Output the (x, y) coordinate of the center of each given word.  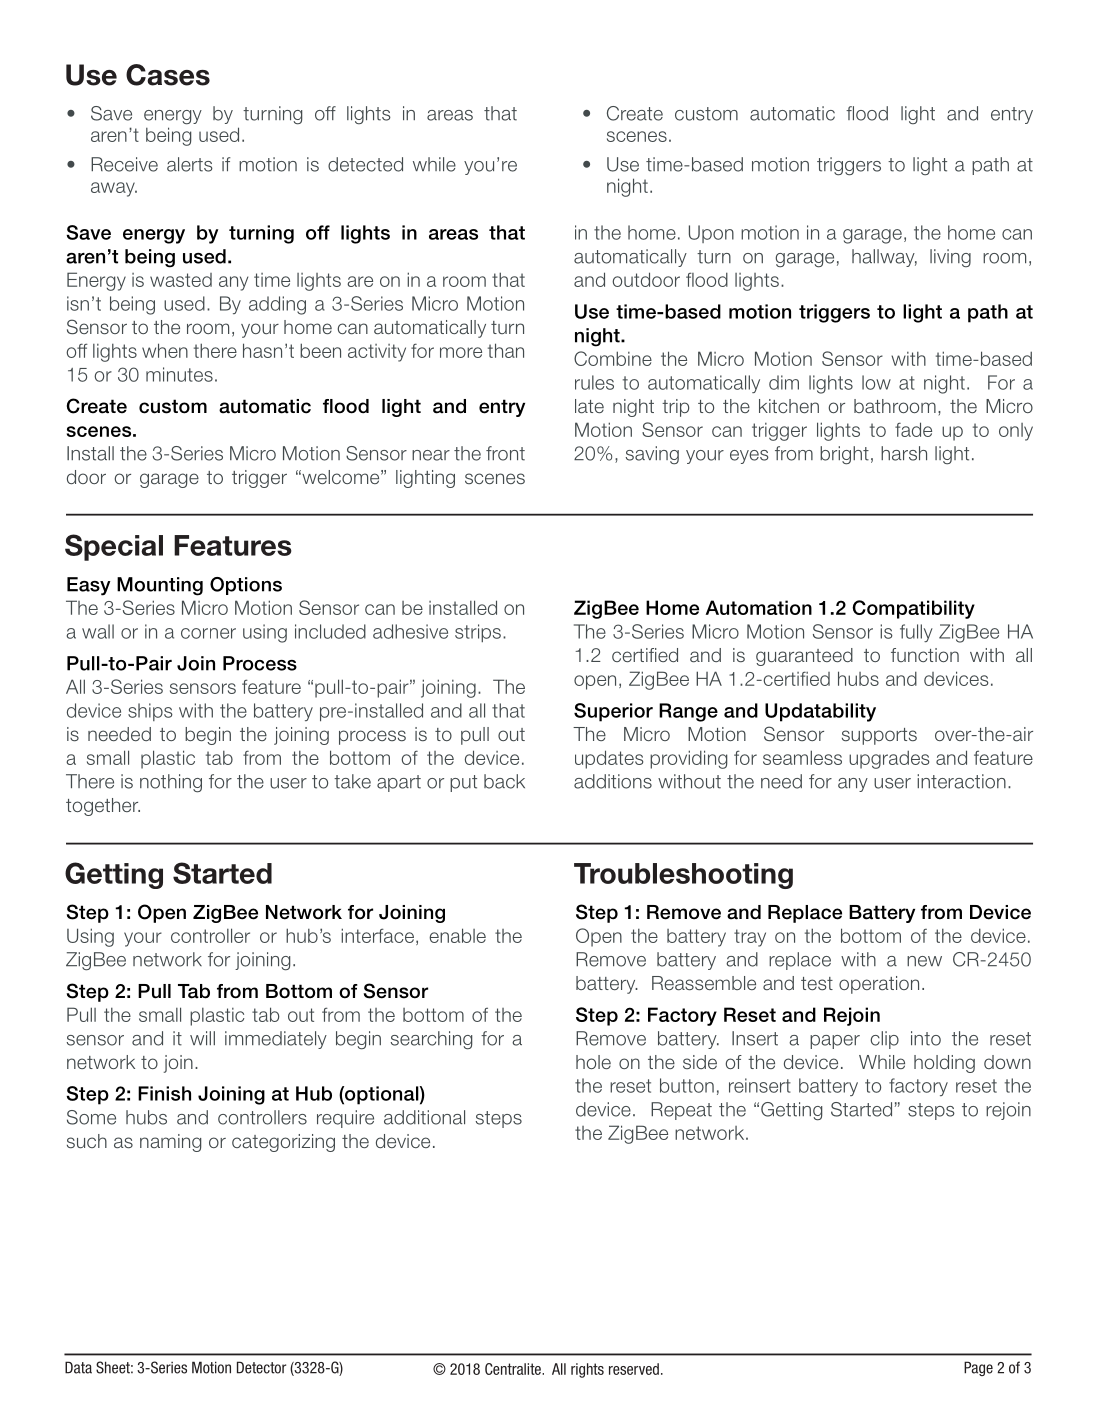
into (926, 1038)
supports (879, 736)
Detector (261, 1367)
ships (150, 712)
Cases (168, 75)
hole (593, 1062)
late (589, 406)
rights (587, 1370)
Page (978, 1368)
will (202, 1038)
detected (365, 164)
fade (913, 429)
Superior (613, 712)
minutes (179, 374)
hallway (884, 258)
